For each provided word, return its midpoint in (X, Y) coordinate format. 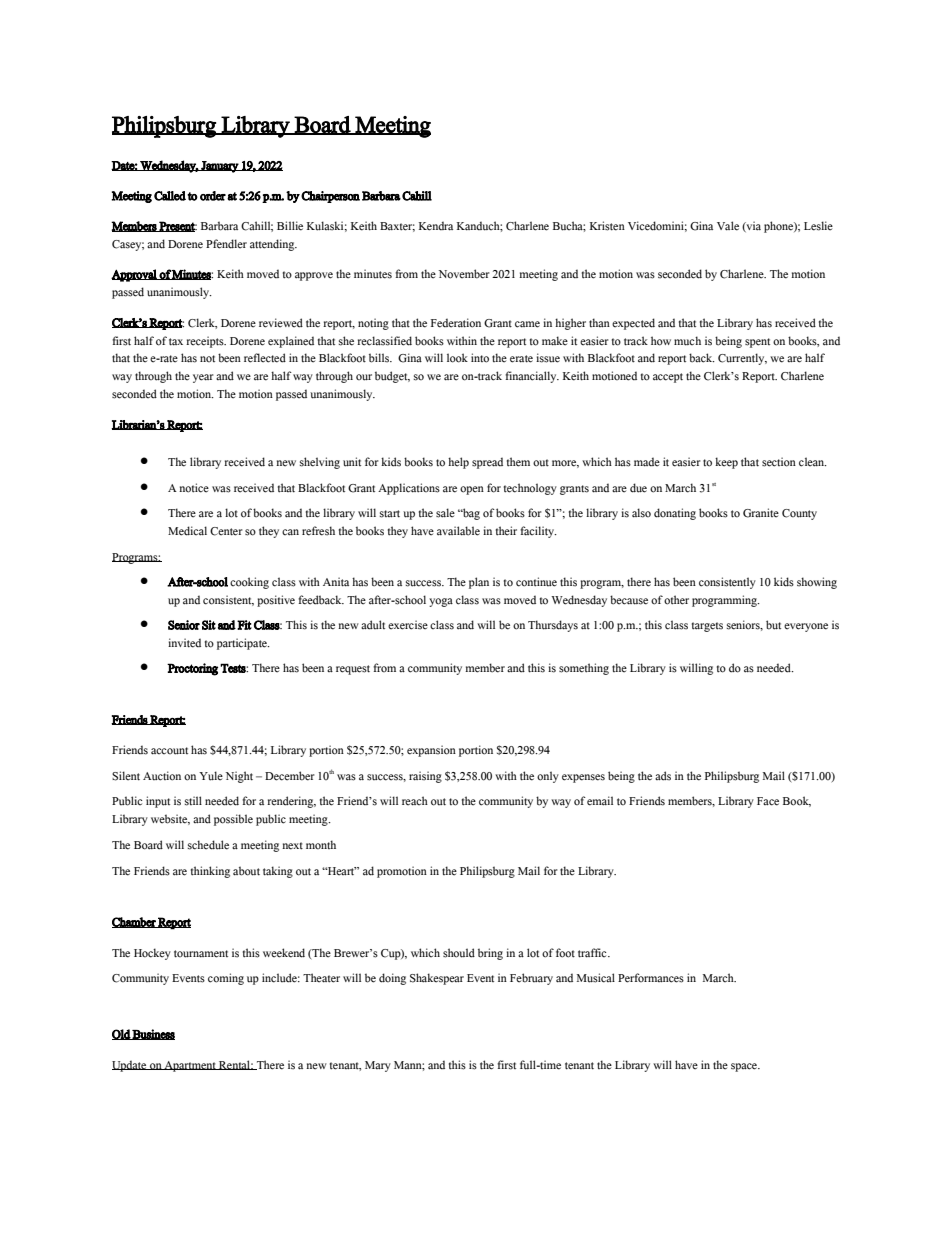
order (213, 196)
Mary (378, 1066)
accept (668, 378)
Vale (728, 226)
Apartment (190, 1066)
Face (768, 801)
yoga (441, 602)
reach (415, 801)
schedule (208, 845)
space (745, 1067)
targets (707, 627)
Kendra (436, 226)
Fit (244, 625)
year (203, 378)
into (480, 358)
